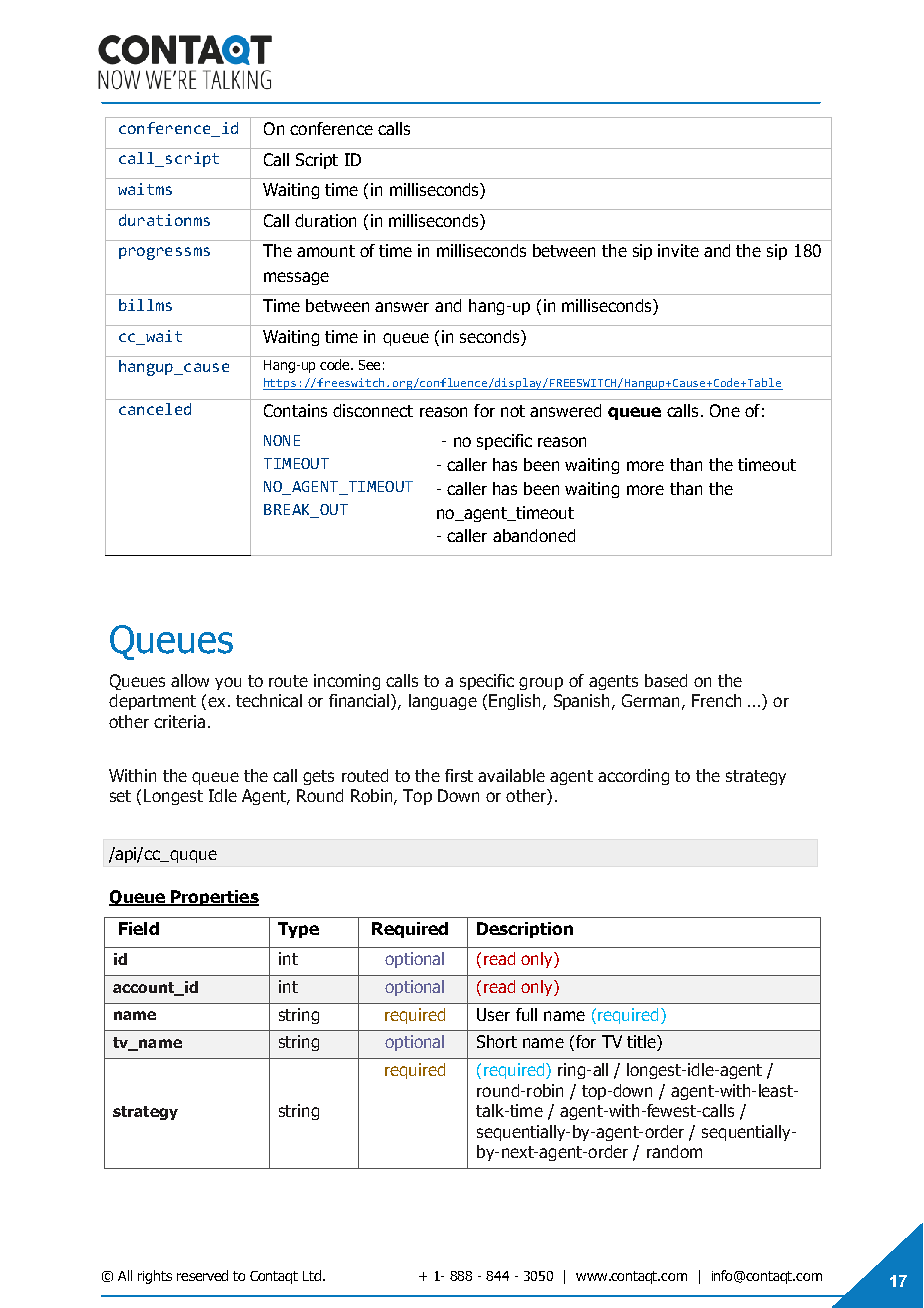 Image resolution: width=924 pixels, height=1308 pixels. Describe the element at coordinates (202, 1275) in the screenshot. I see `reserved` at that location.
